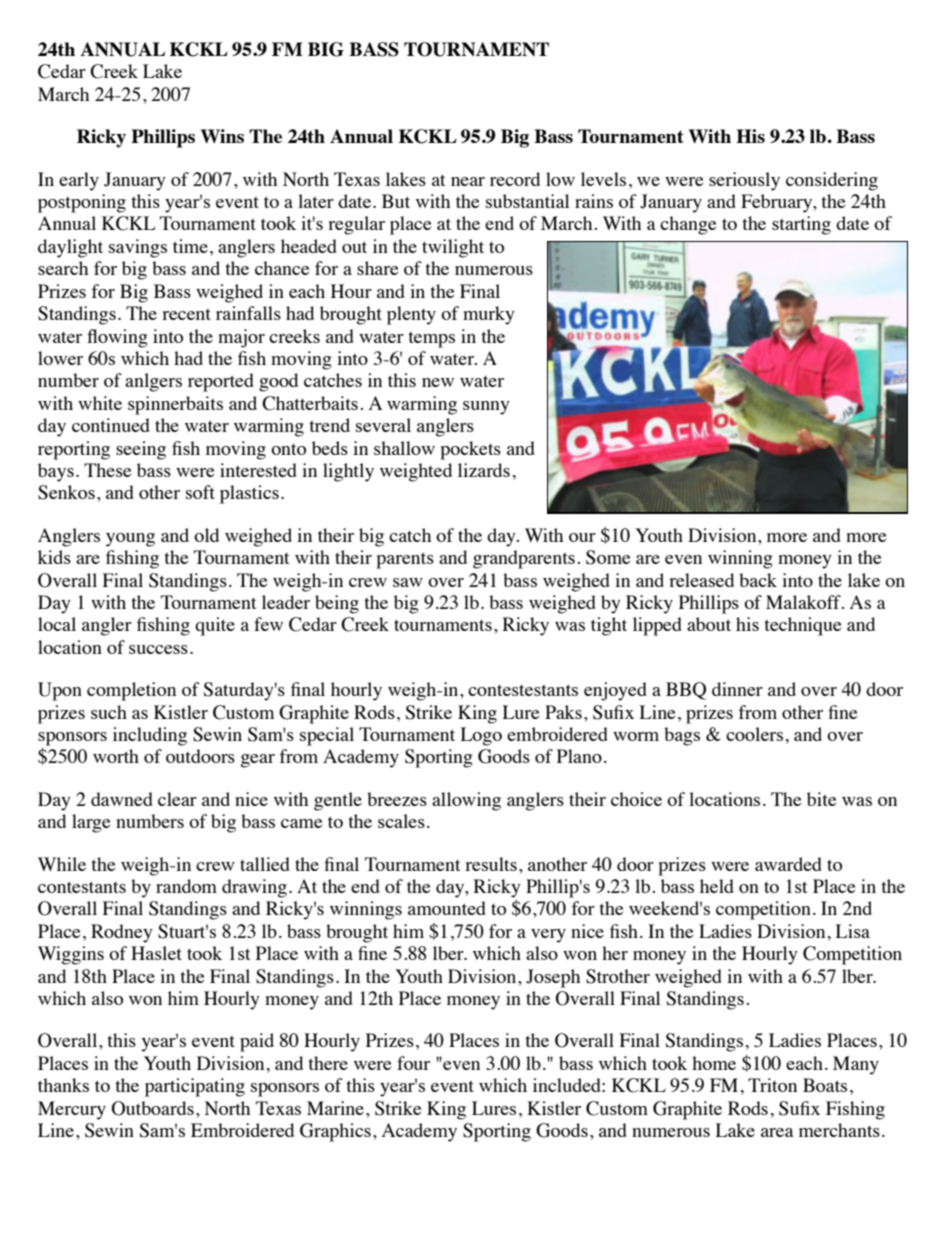  I want to click on seriously, so click(744, 181).
